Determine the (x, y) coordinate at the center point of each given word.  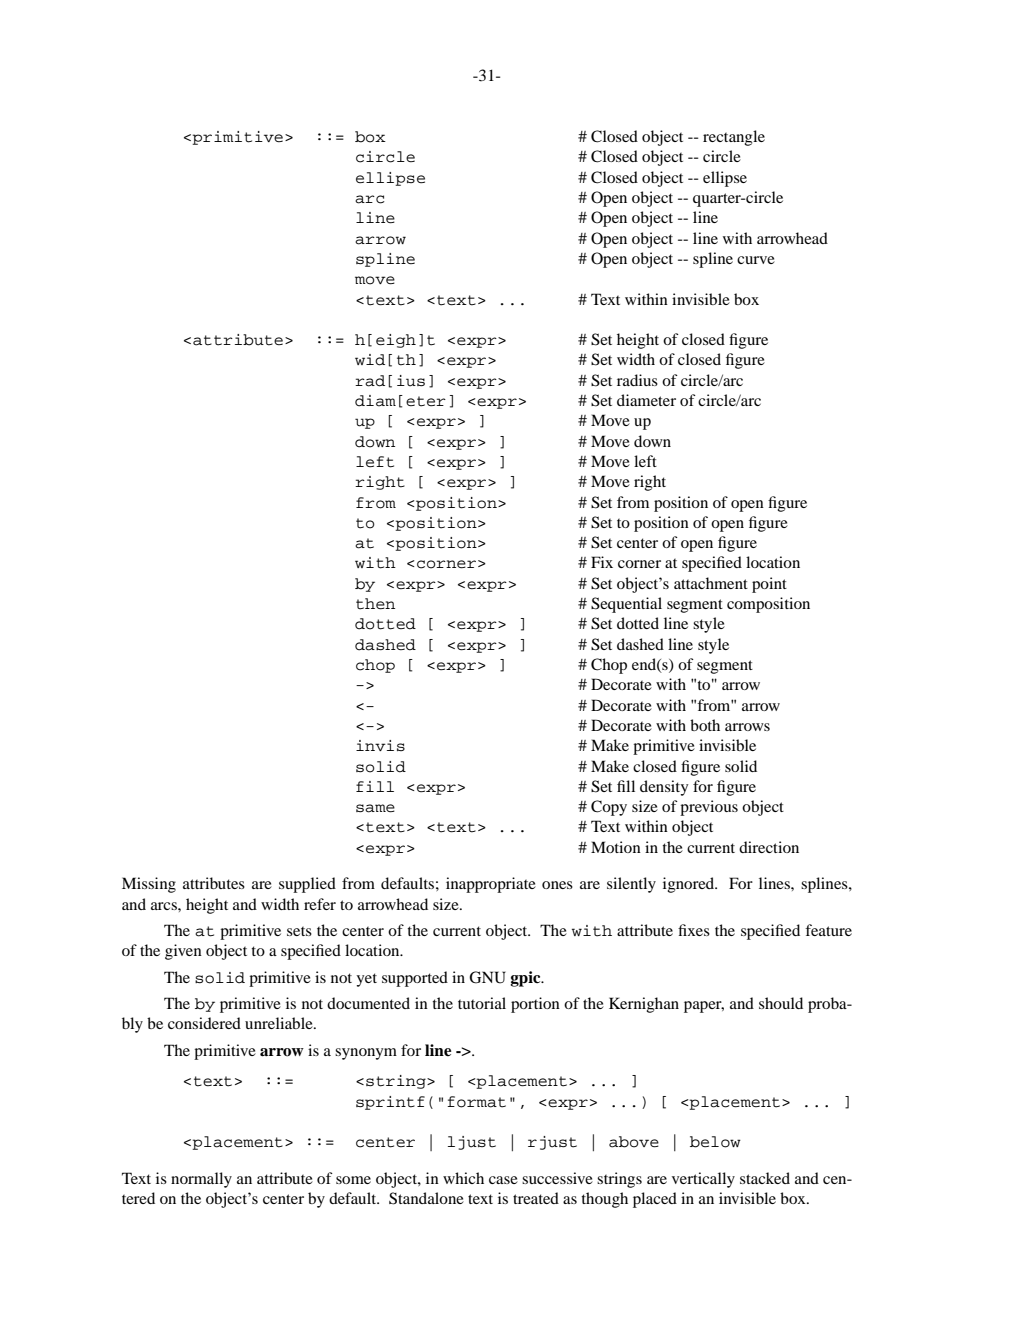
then (375, 604)
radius (637, 380)
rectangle (734, 138)
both (705, 725)
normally (201, 1180)
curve (756, 260)
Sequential (626, 605)
